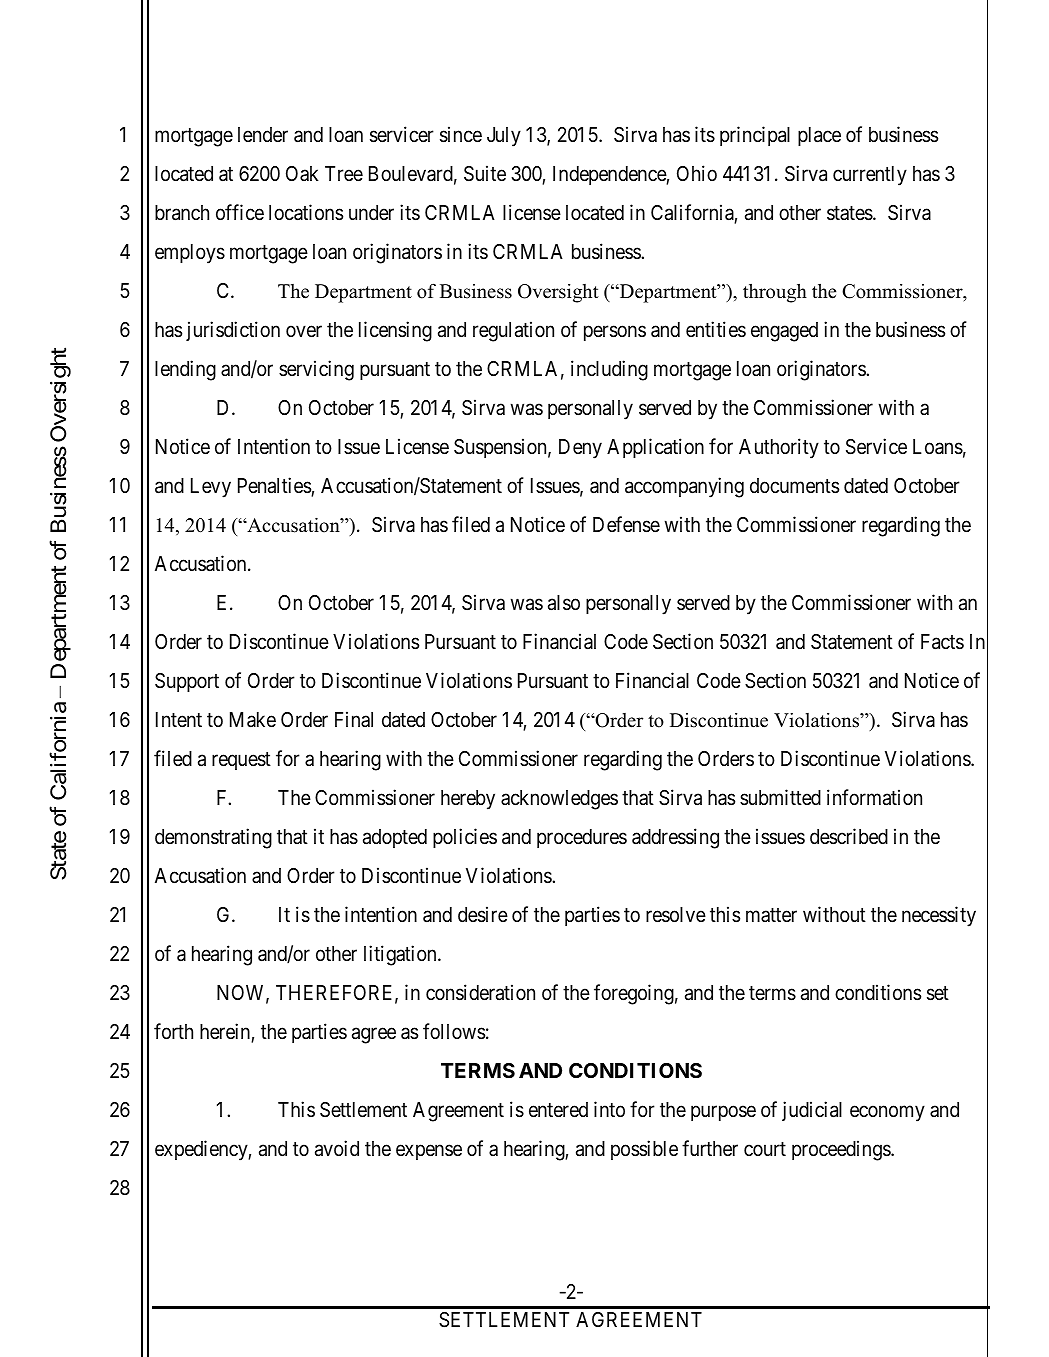 The image size is (1049, 1357). Describe the element at coordinates (887, 1113) in the screenshot. I see `economy` at that location.
